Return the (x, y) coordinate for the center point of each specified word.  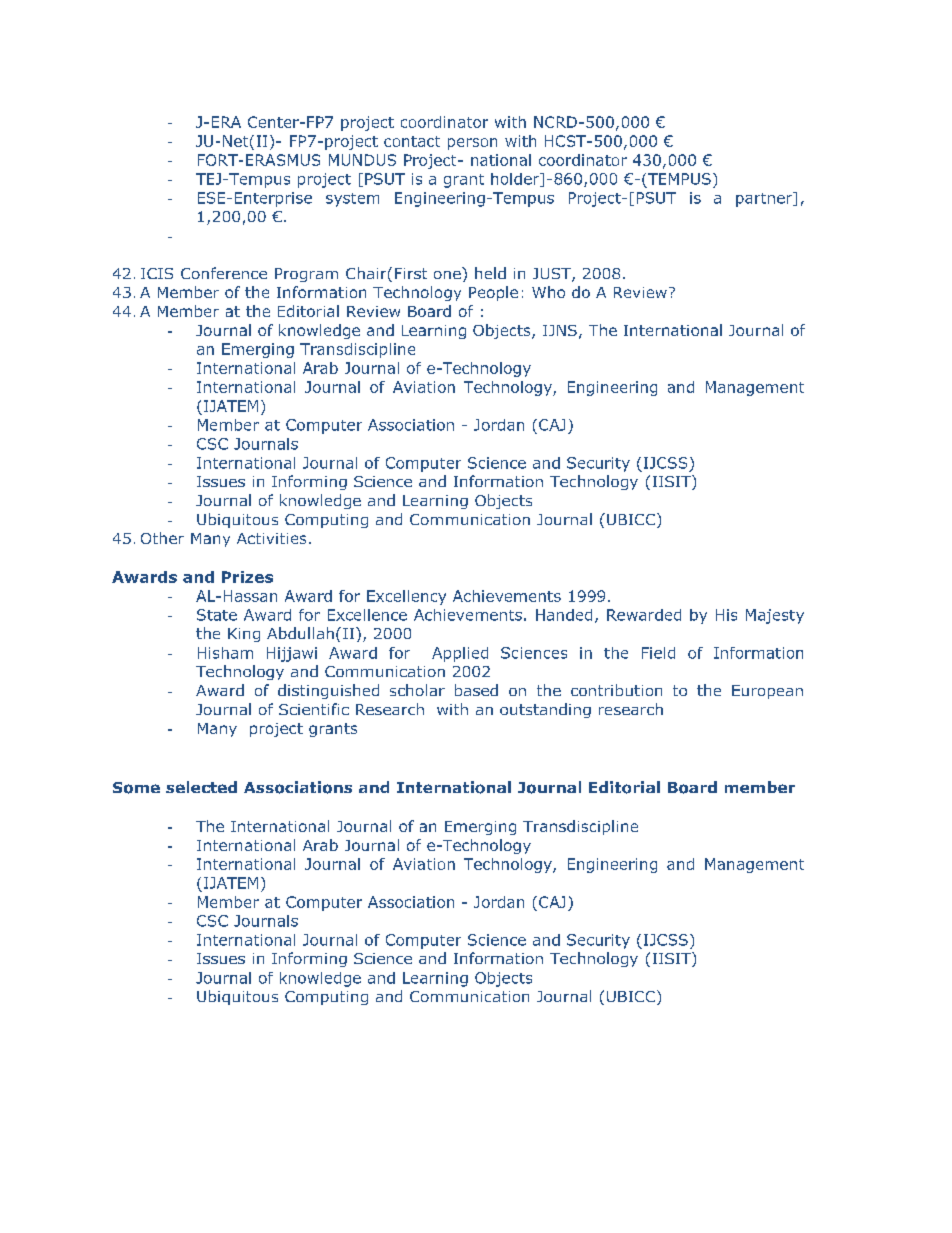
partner (765, 199)
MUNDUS (362, 160)
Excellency (406, 597)
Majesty (775, 616)
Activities (271, 538)
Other (162, 538)
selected (201, 787)
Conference (224, 273)
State (217, 615)
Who (548, 292)
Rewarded (644, 615)
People (493, 293)
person (472, 144)
